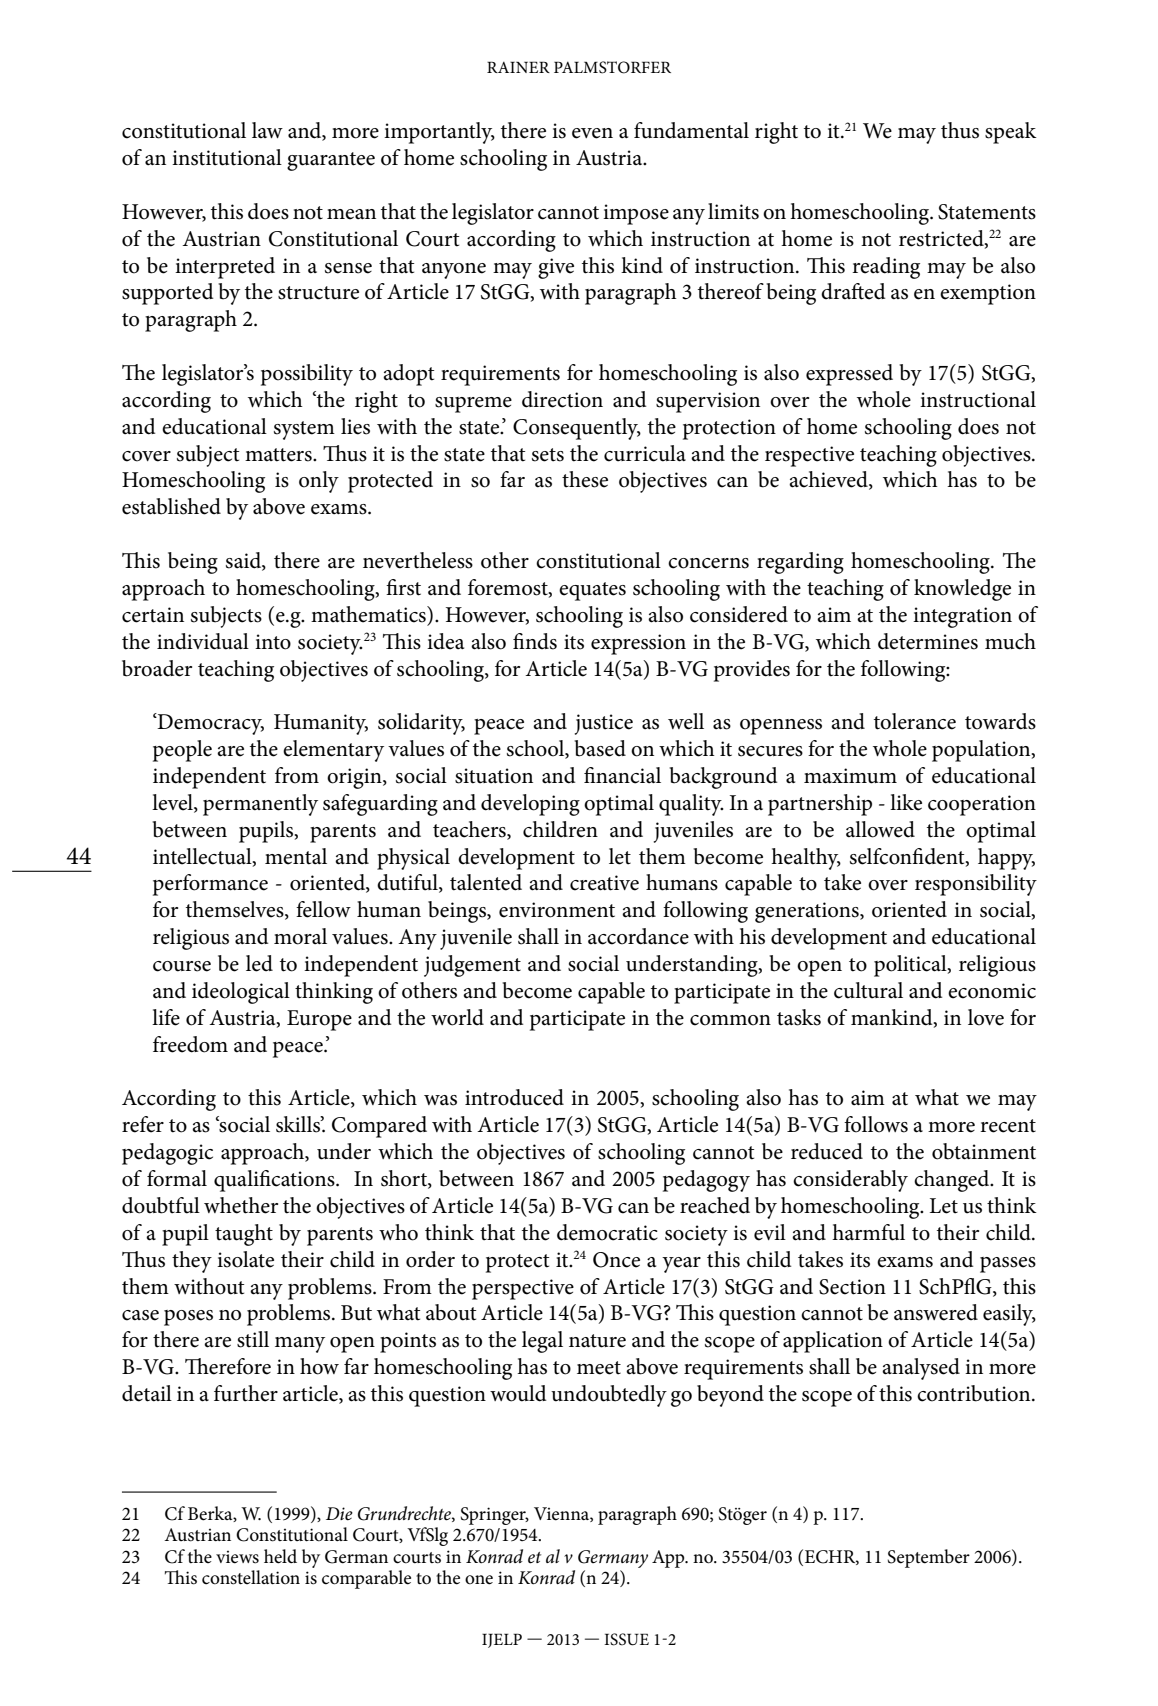 Image resolution: width=1158 pixels, height=1706 pixels. Describe the element at coordinates (203, 857) in the screenshot. I see `intellectual` at that location.
